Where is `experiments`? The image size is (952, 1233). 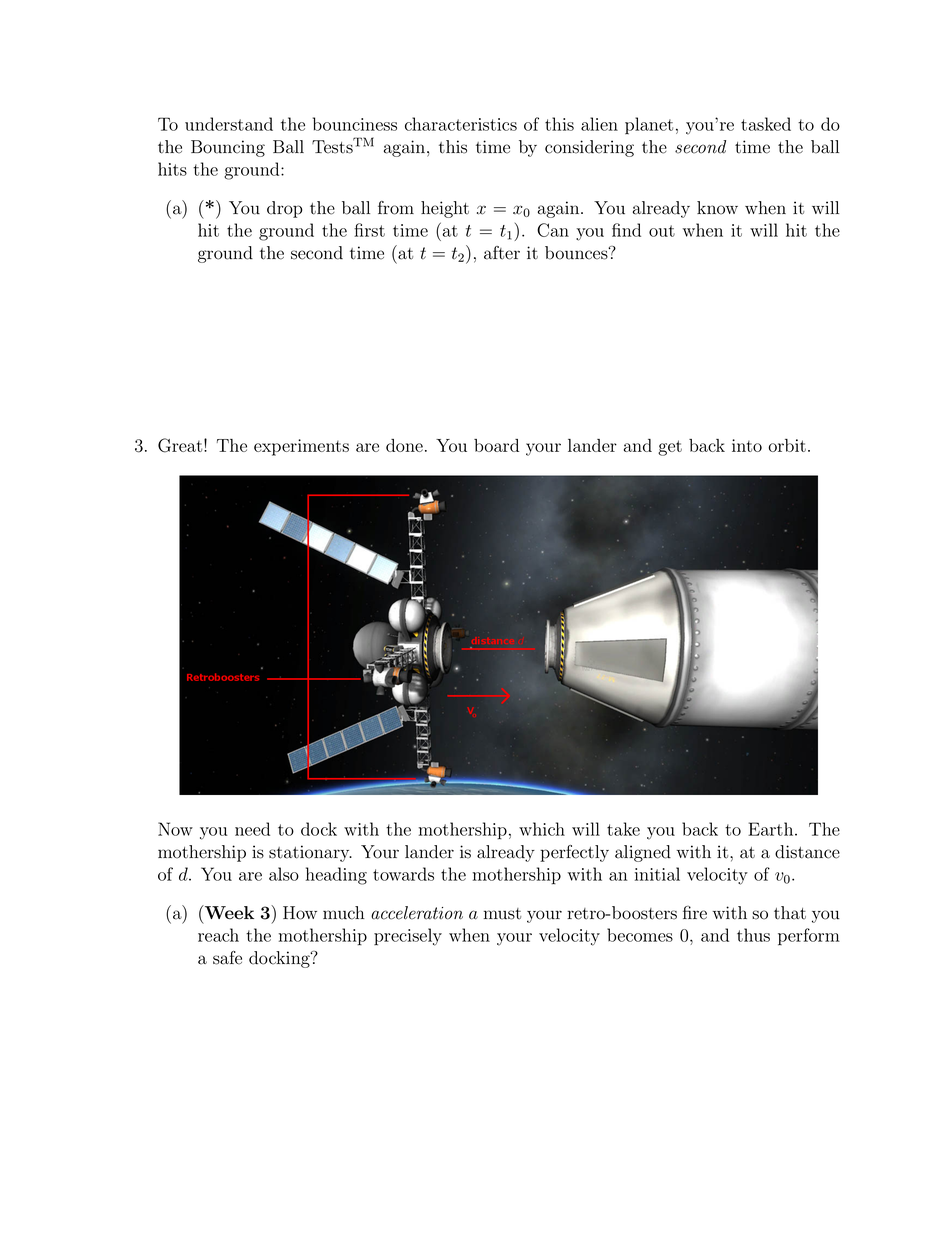
experiments is located at coordinates (301, 447).
